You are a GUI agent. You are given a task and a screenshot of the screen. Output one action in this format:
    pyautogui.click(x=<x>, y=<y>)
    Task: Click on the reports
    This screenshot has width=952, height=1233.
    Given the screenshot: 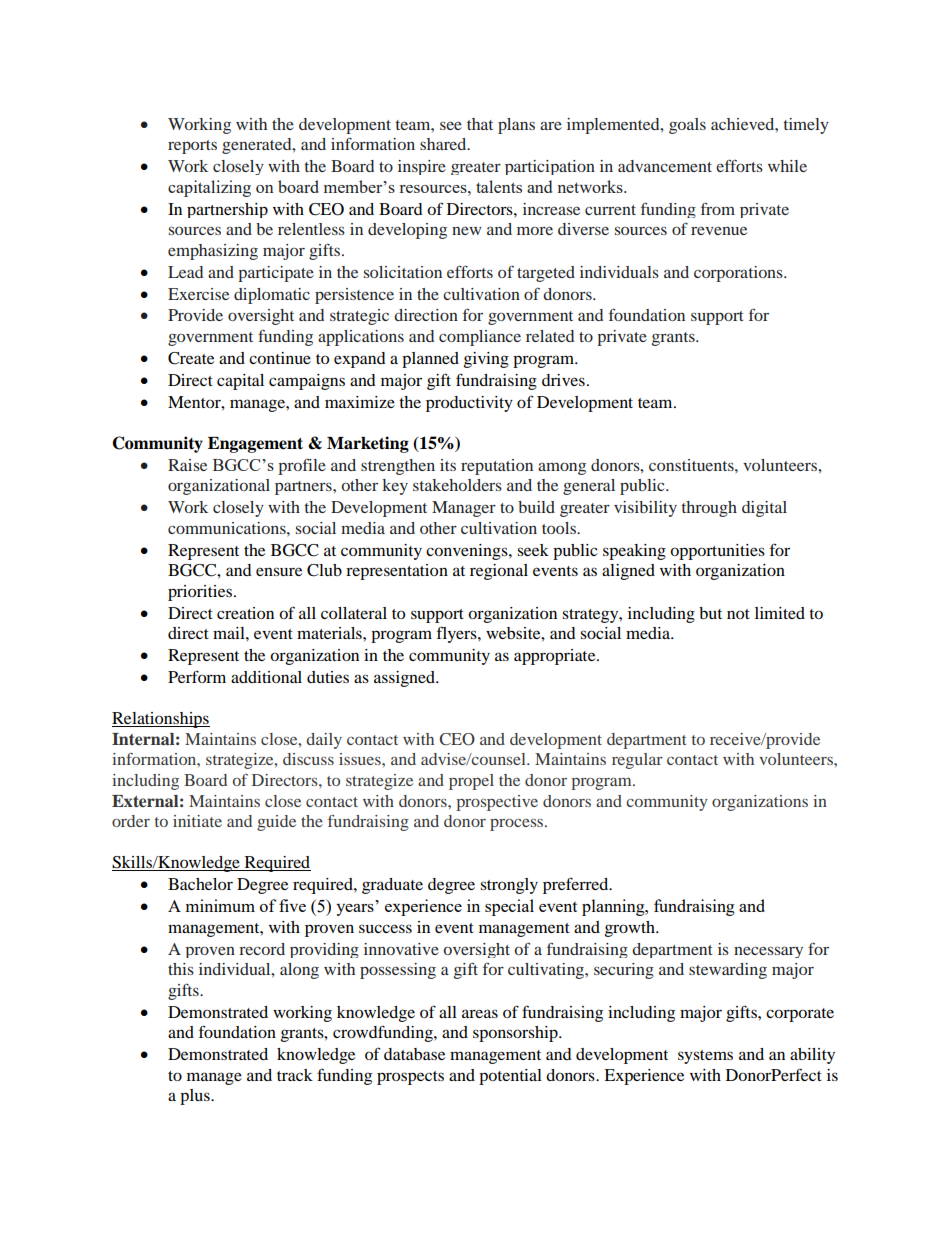 What is the action you would take?
    pyautogui.click(x=192, y=147)
